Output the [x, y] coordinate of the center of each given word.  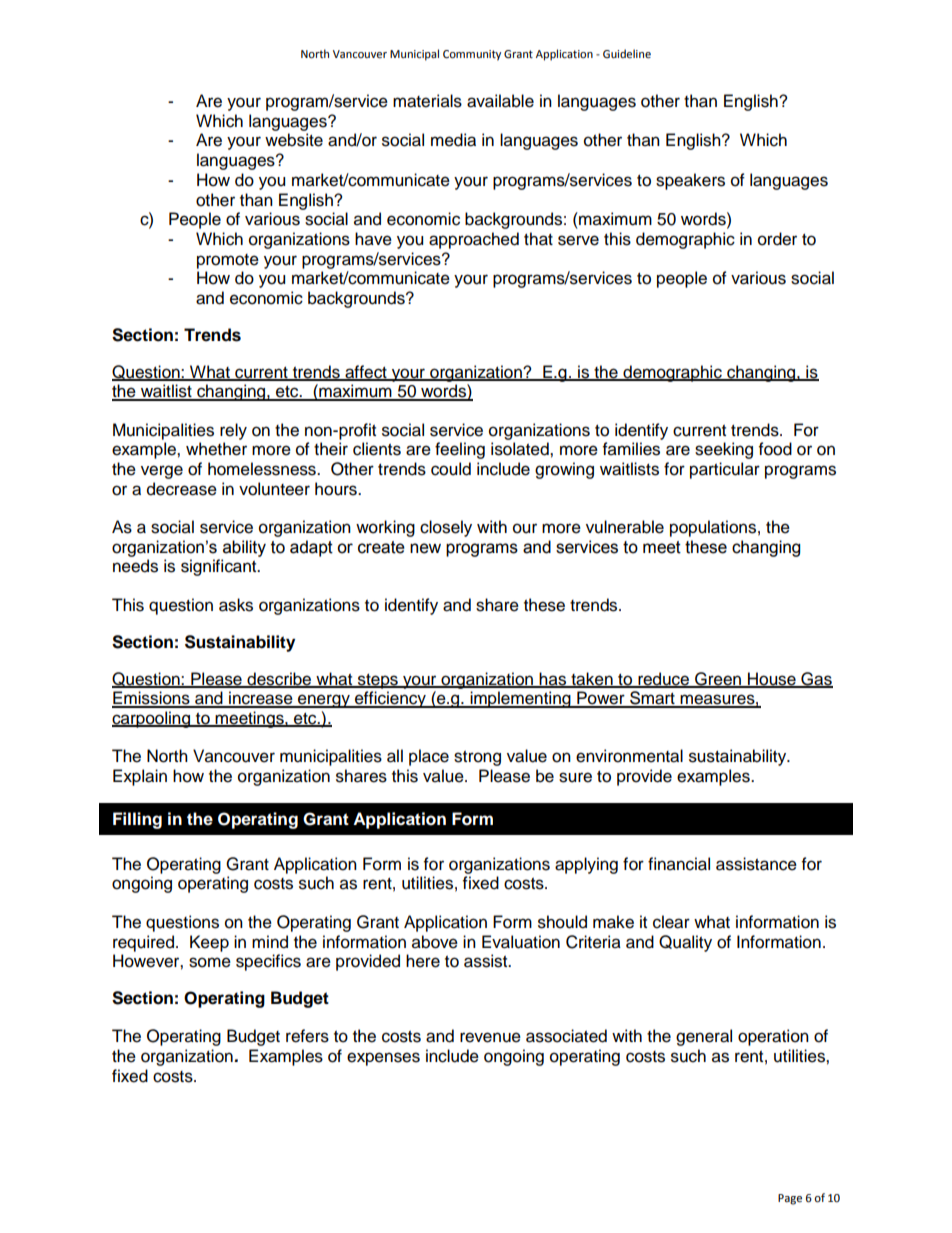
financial [679, 864]
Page [790, 1199]
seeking [724, 450]
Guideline [627, 54]
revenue [490, 1037]
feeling [460, 450]
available [500, 101]
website [294, 140]
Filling [137, 820]
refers [307, 1036]
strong [477, 758]
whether [216, 449]
